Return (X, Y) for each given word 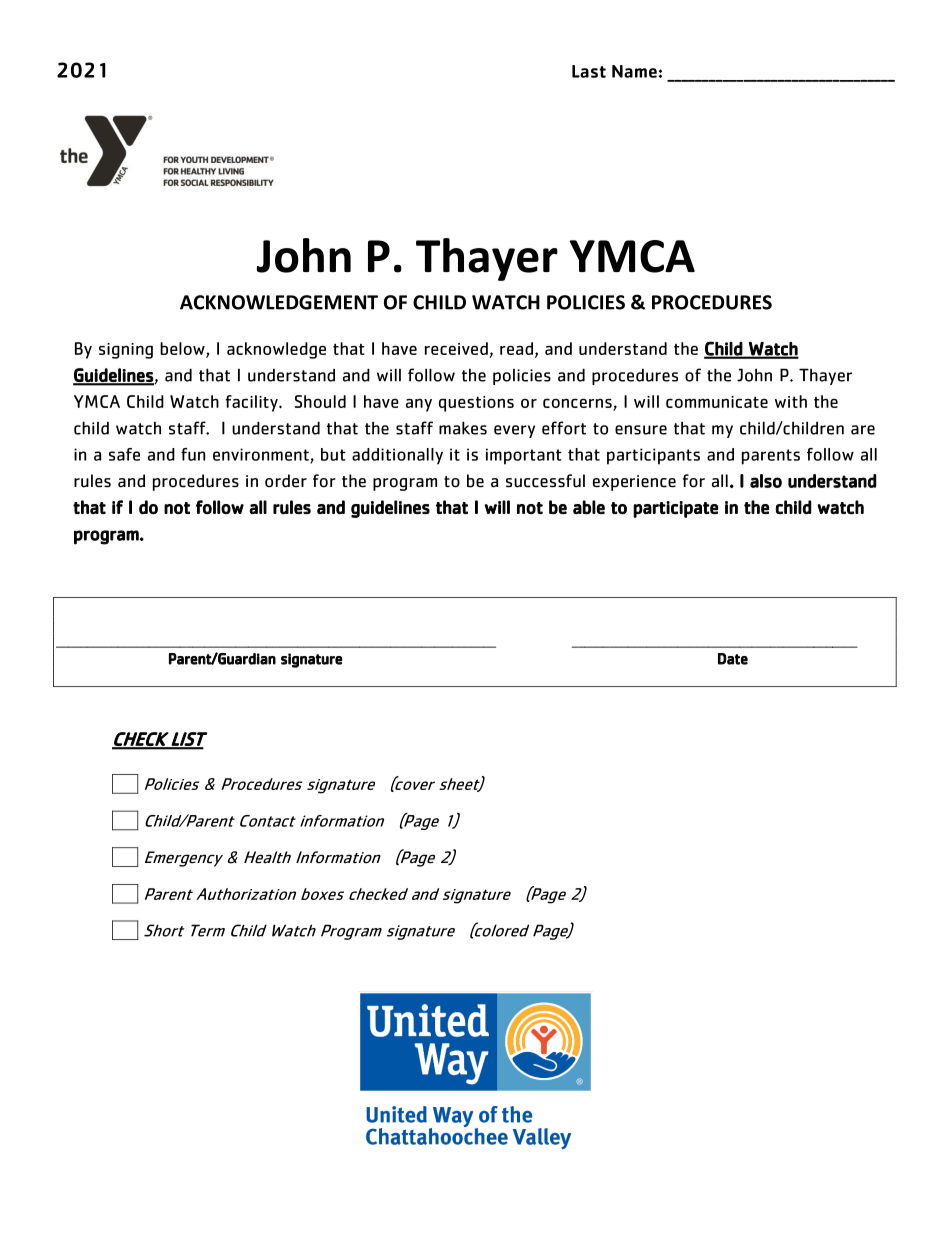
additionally (397, 456)
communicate (717, 402)
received (456, 348)
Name (634, 71)
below (183, 350)
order (286, 481)
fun (193, 454)
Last (589, 71)
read (516, 348)
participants (653, 456)
